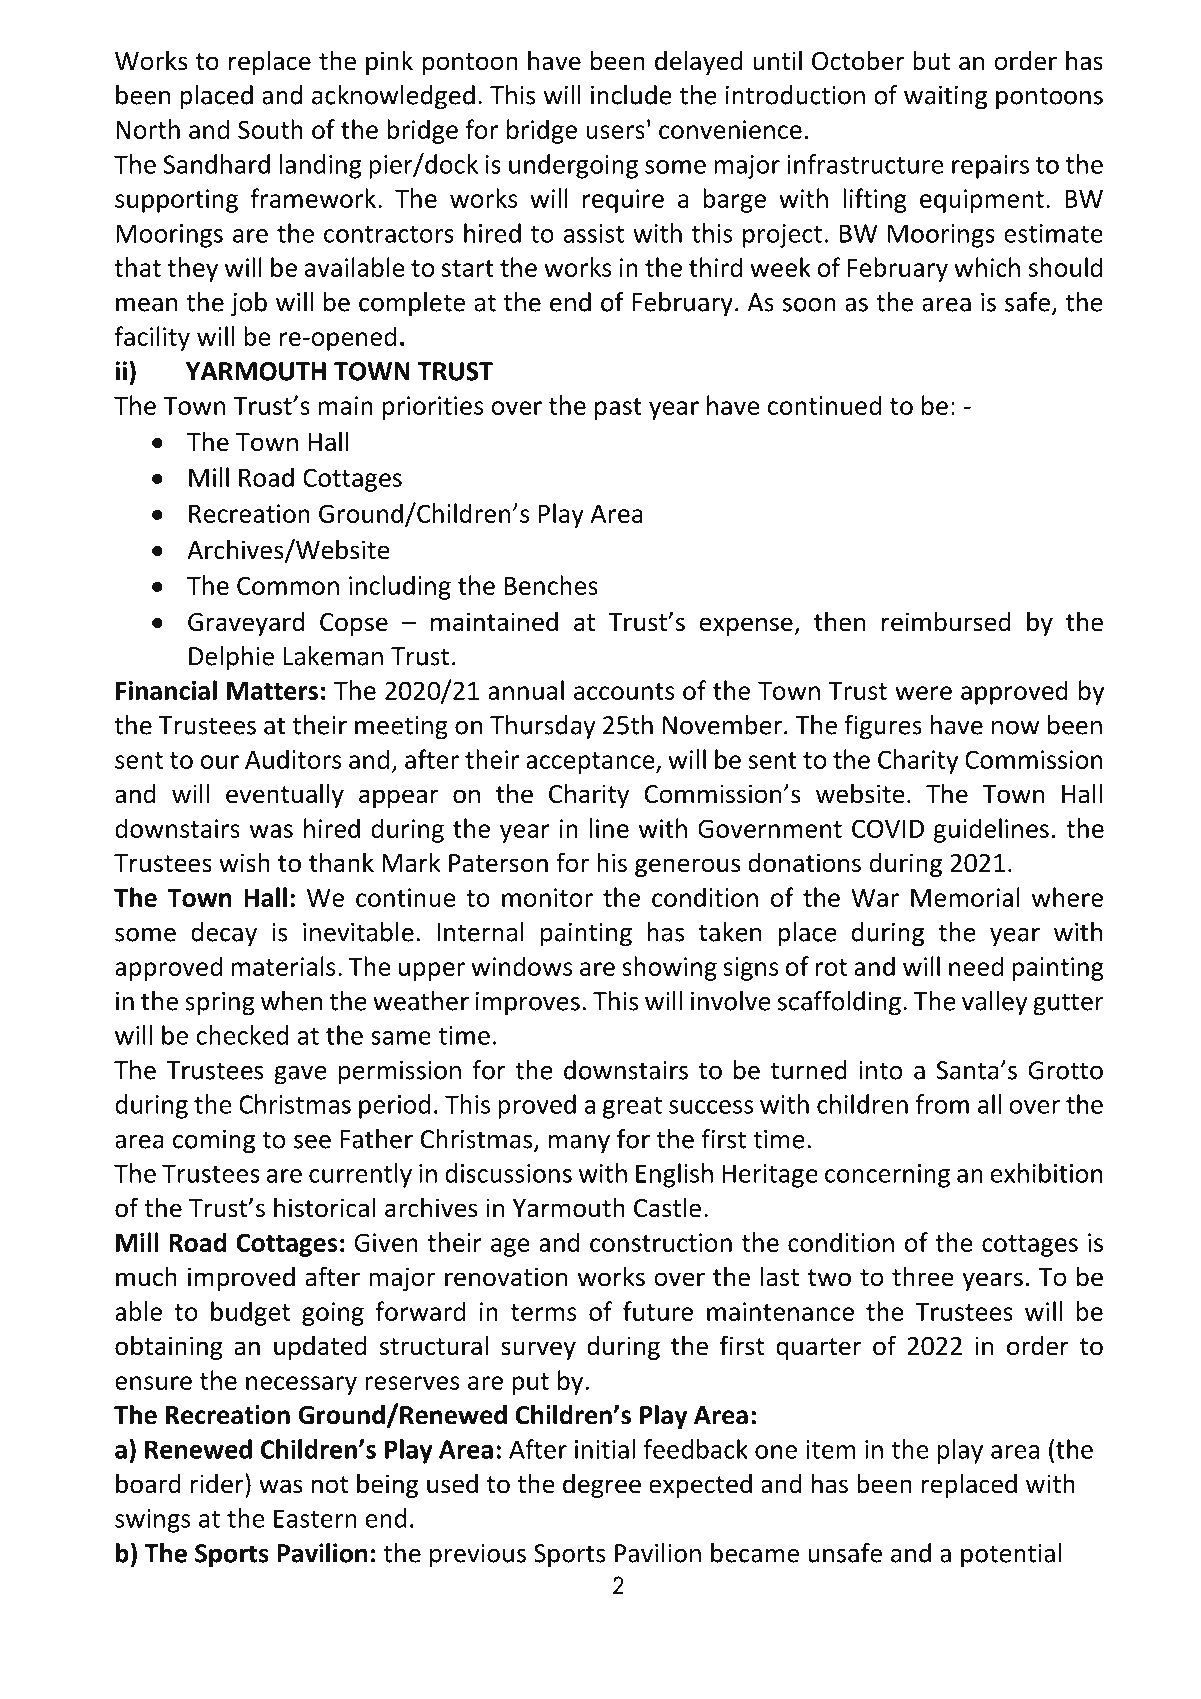 The width and height of the screenshot is (1201, 1699). I want to click on rider, so click(218, 1483).
